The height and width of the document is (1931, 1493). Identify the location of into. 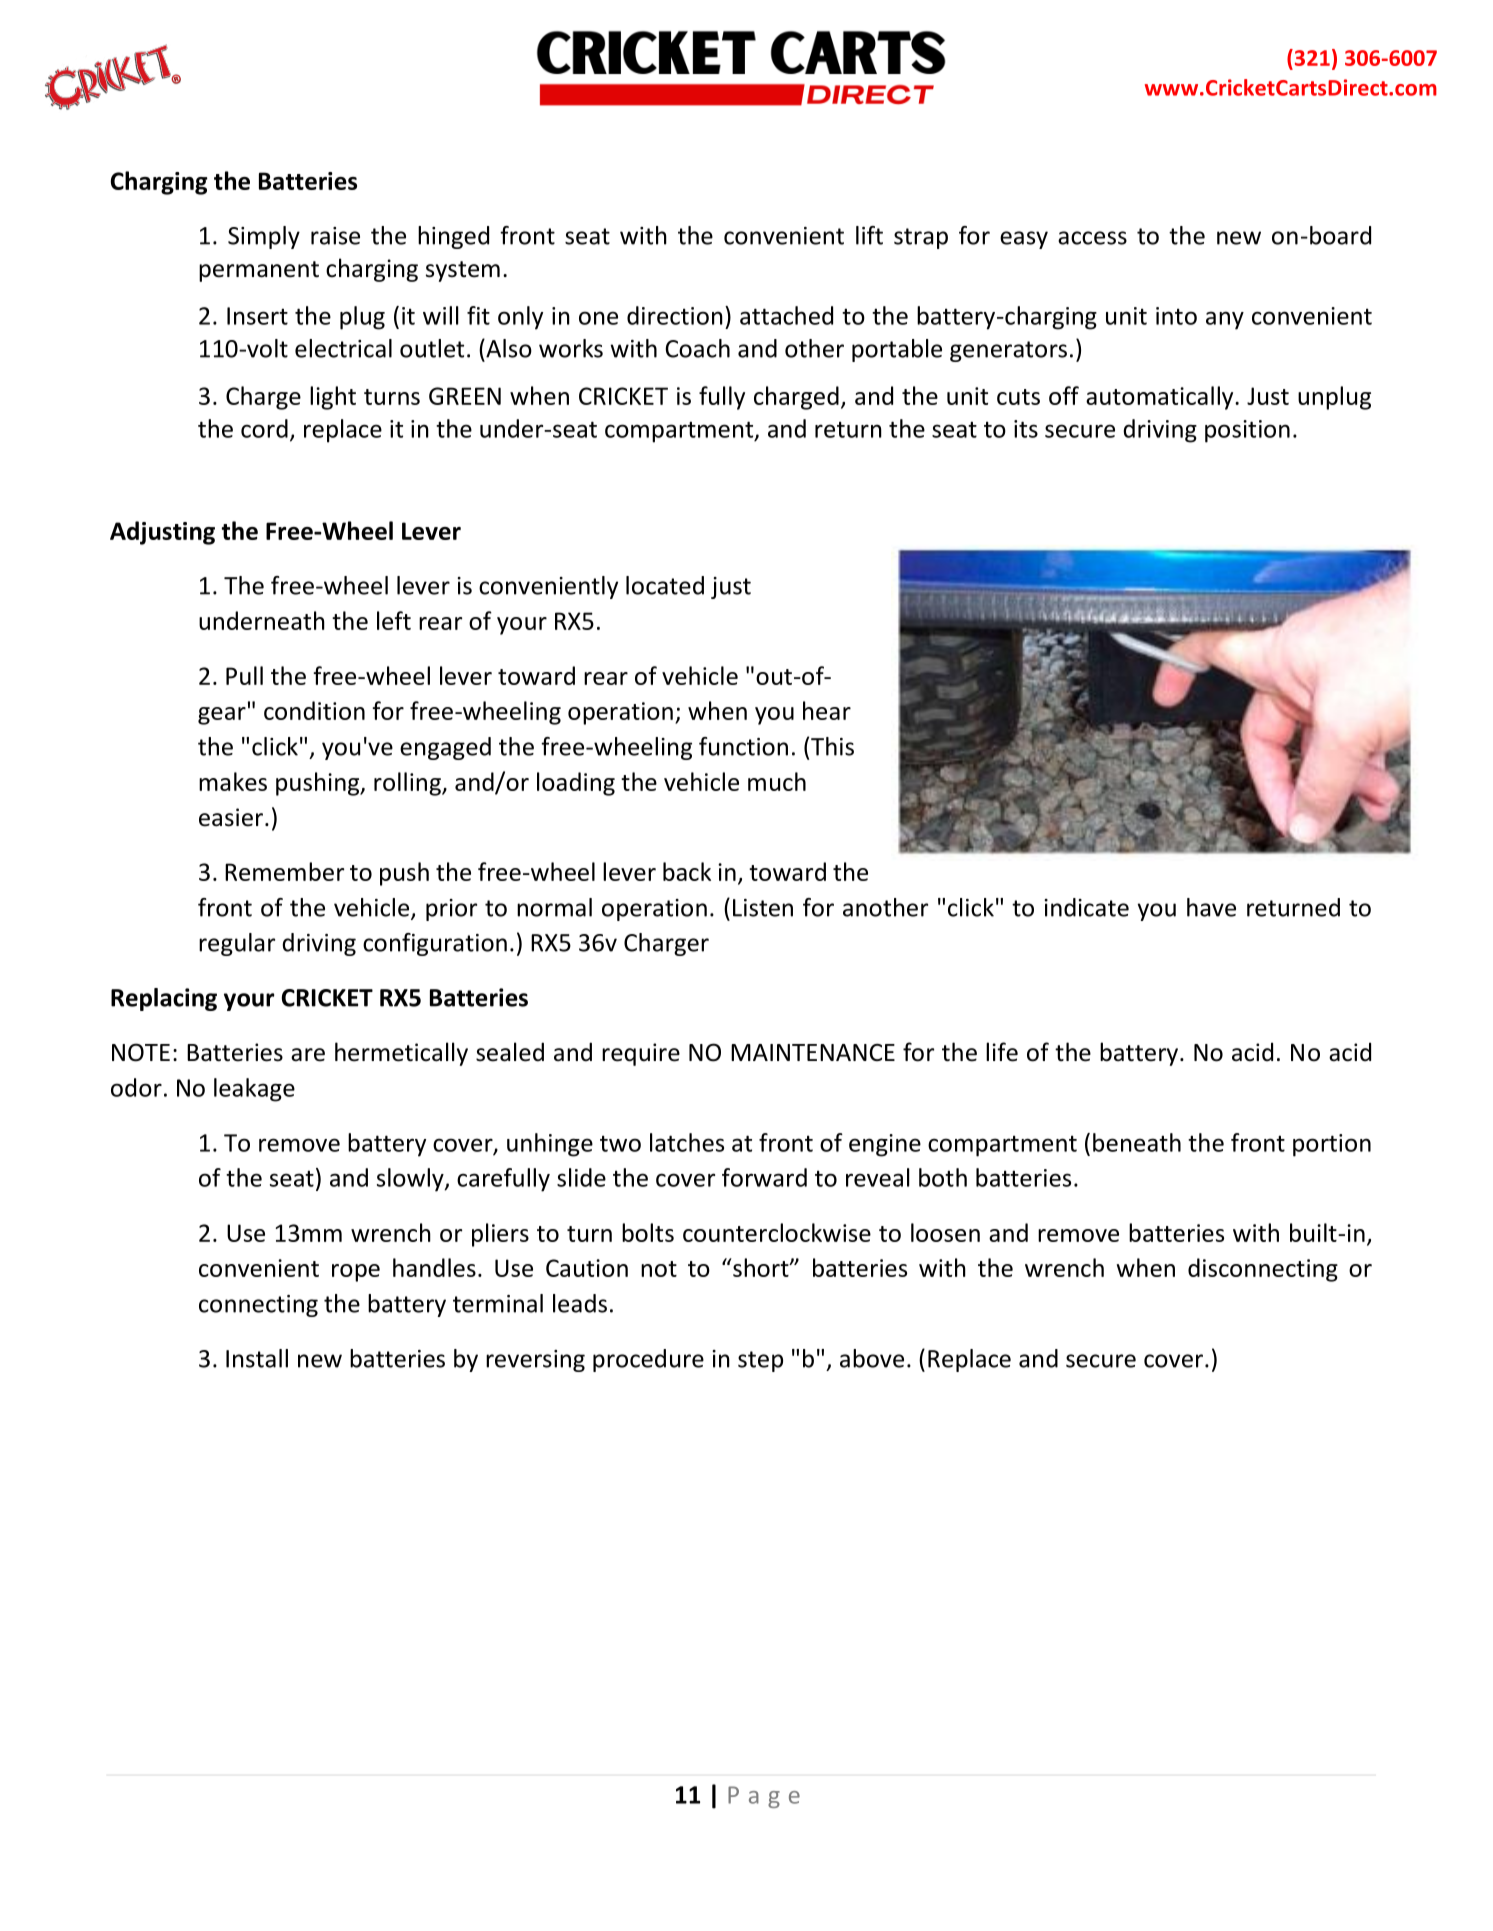
(1176, 316).
